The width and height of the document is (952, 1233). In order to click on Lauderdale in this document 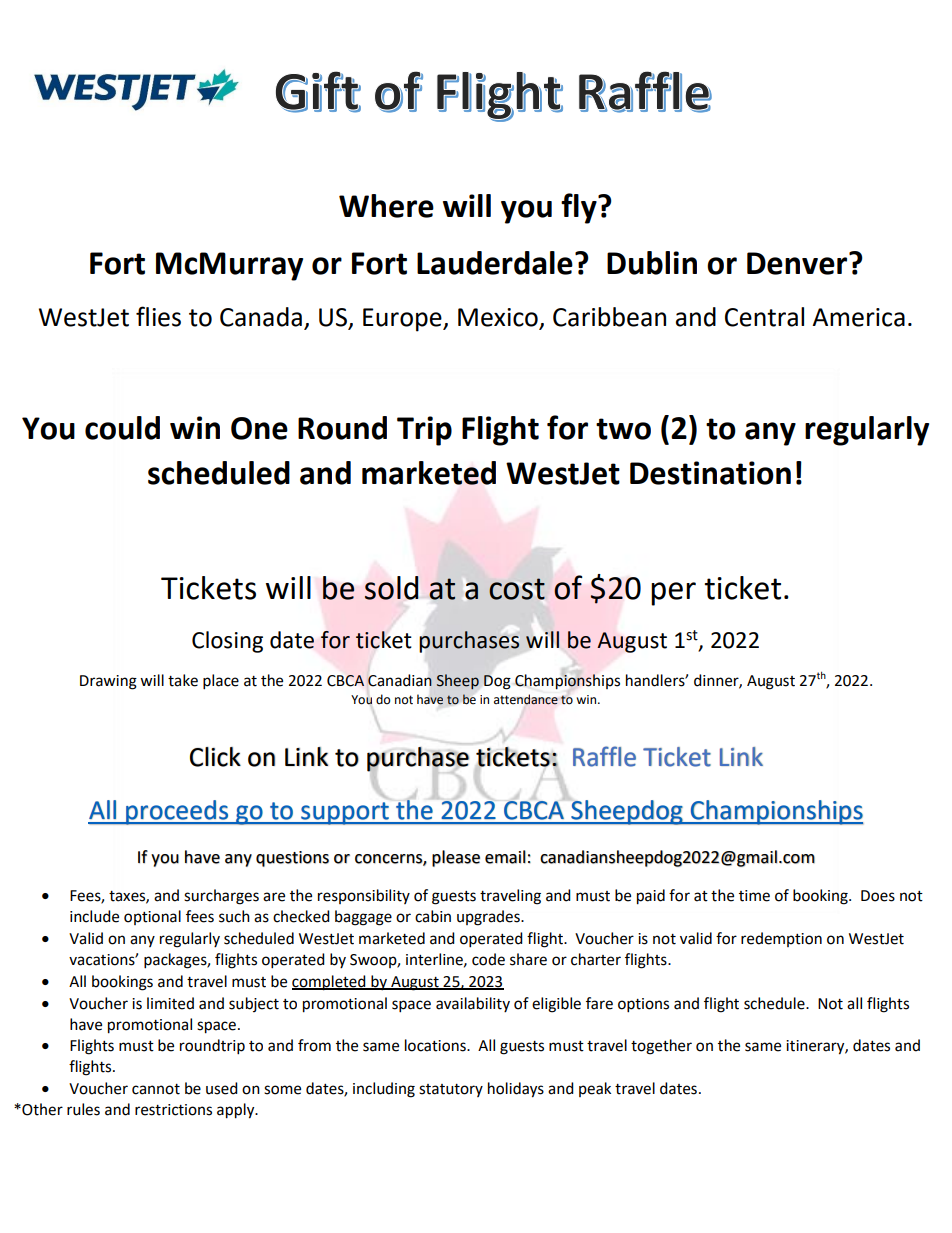, I will do `click(495, 263)`.
